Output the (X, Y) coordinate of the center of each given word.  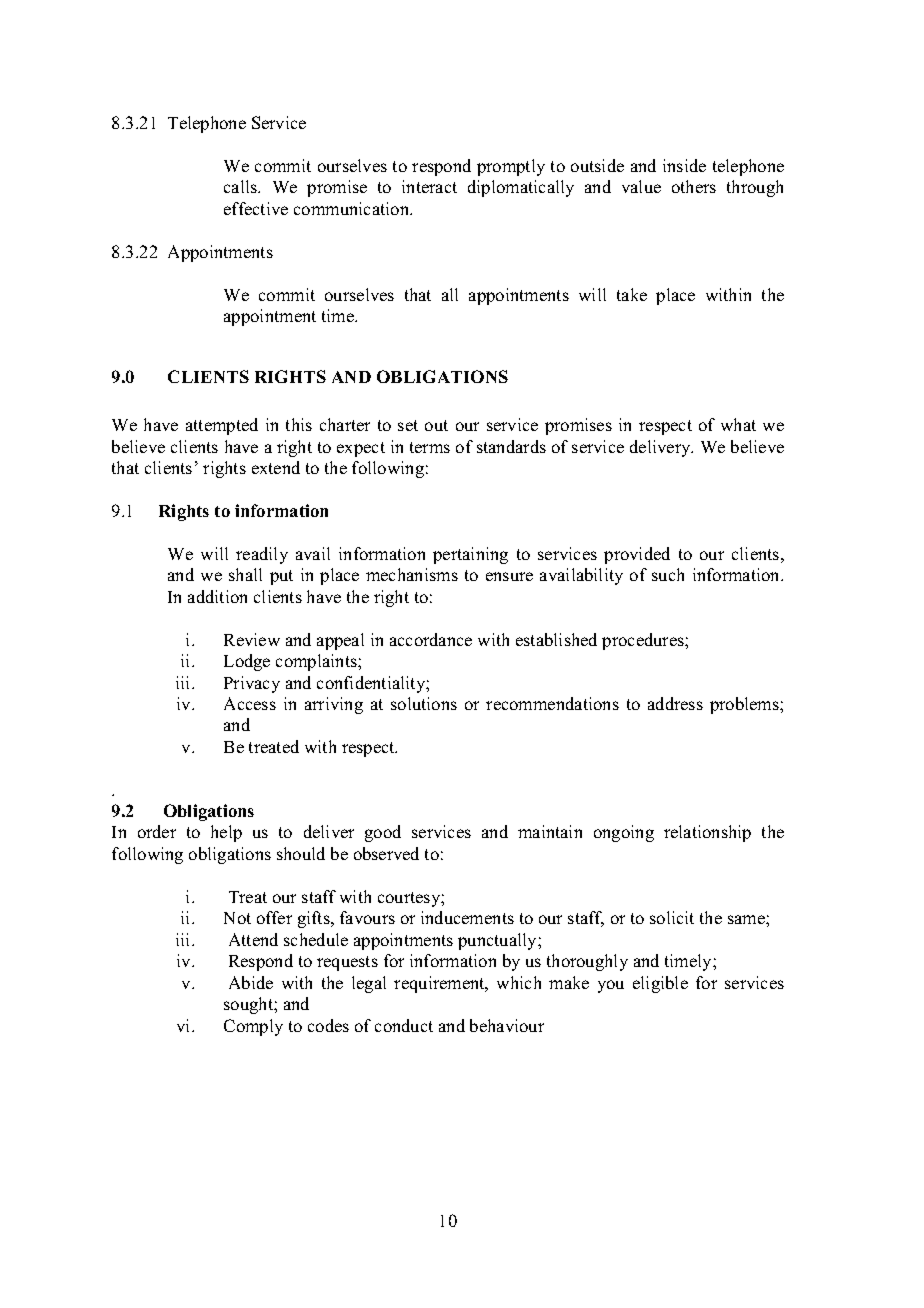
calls (242, 186)
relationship (707, 833)
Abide (251, 982)
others (694, 186)
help (226, 833)
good (383, 833)
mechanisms (412, 574)
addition (217, 596)
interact (429, 186)
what (738, 424)
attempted (222, 426)
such (668, 574)
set (408, 425)
